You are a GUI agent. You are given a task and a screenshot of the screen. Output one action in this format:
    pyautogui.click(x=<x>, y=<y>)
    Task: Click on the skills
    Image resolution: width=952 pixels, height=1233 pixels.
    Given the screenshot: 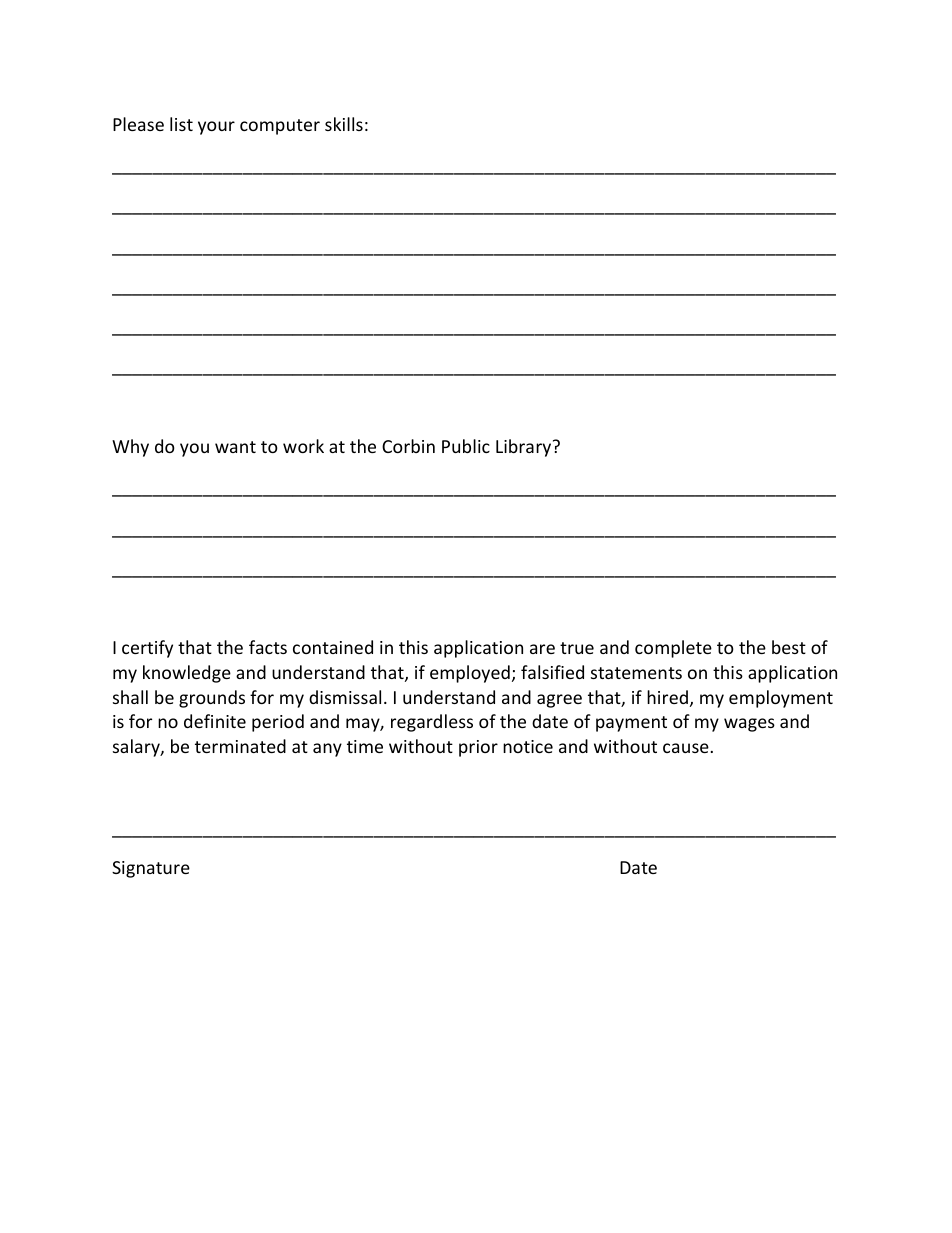 What is the action you would take?
    pyautogui.click(x=344, y=124)
